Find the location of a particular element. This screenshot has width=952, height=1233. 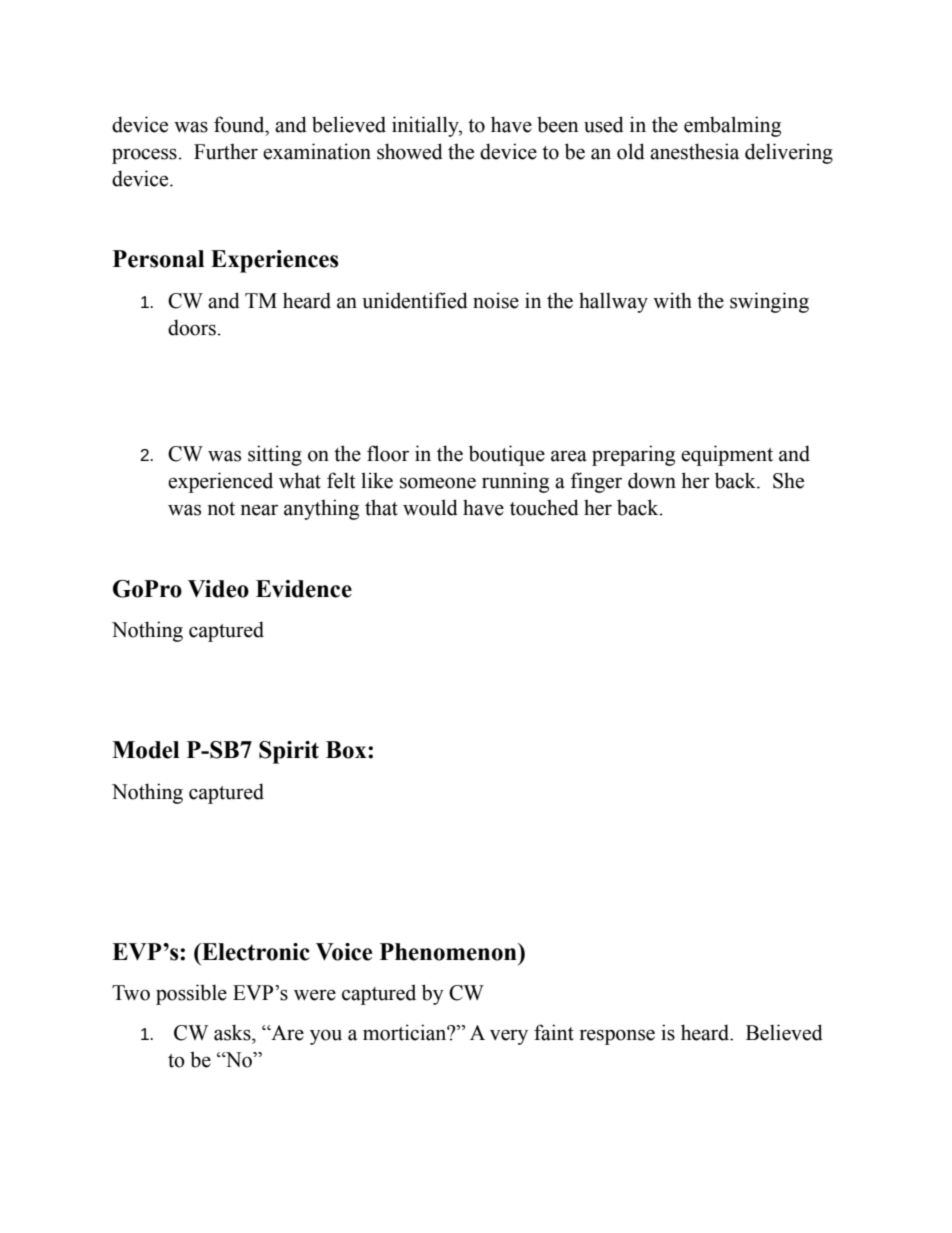

Further is located at coordinates (226, 151).
